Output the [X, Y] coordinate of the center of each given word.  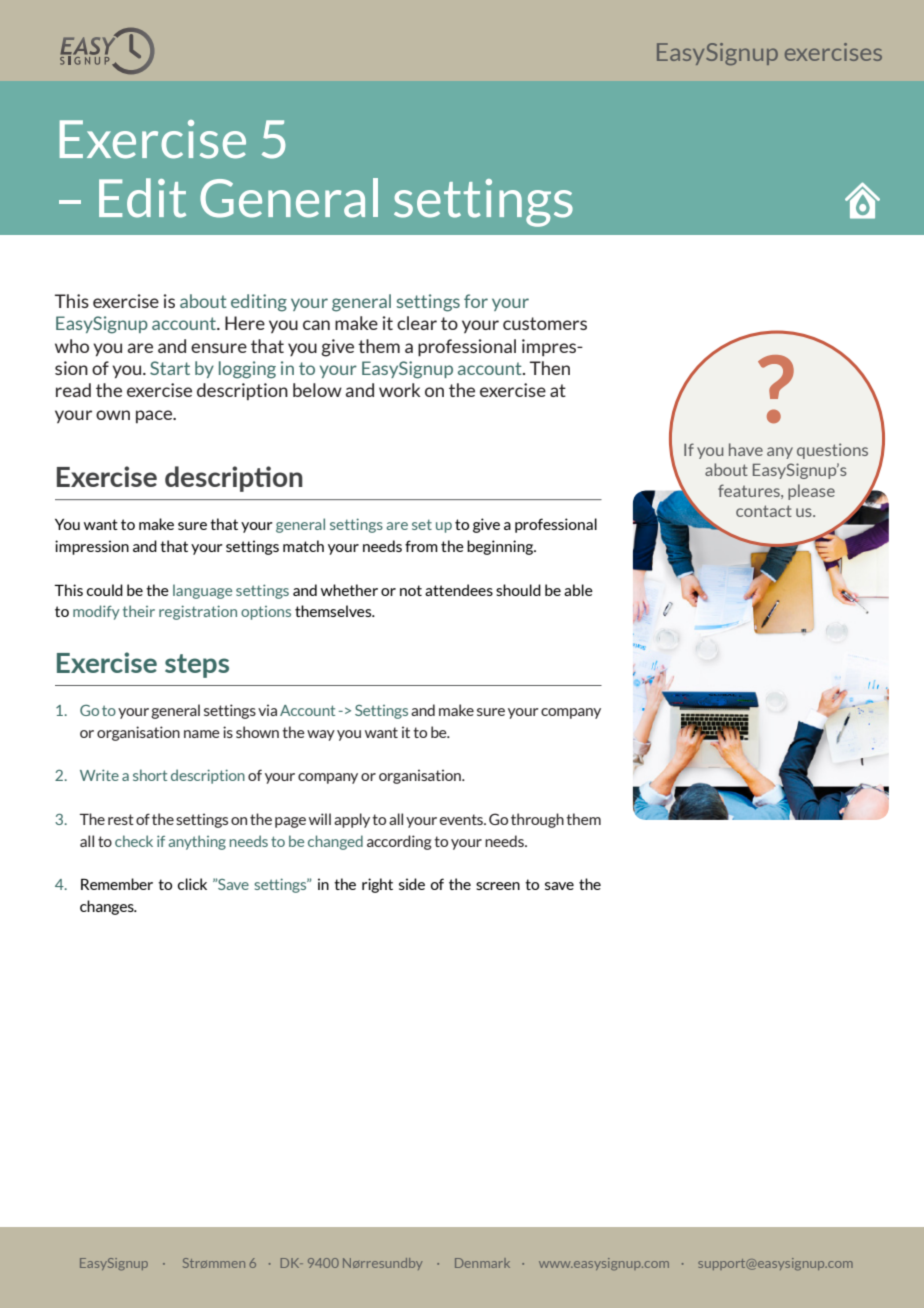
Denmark [482, 1263]
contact [764, 511]
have [746, 449]
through [537, 820]
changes [108, 907]
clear [417, 323]
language [202, 591]
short [150, 775]
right [377, 885]
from [421, 546]
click [192, 884]
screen [498, 886]
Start [170, 368]
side [412, 884]
